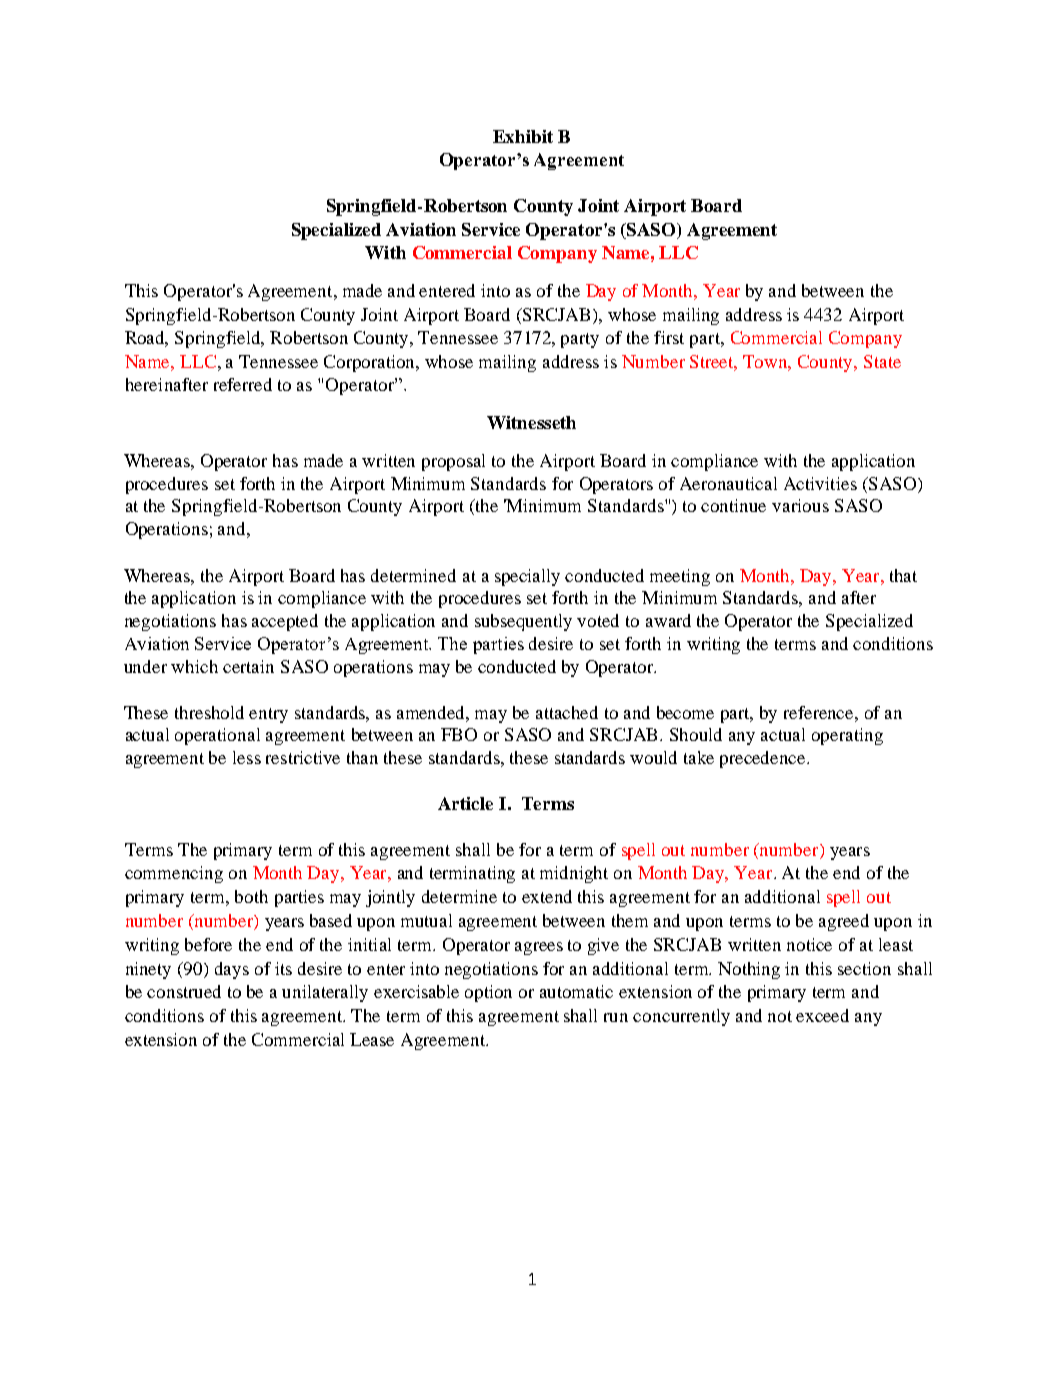 The height and width of the screenshot is (1376, 1063). What do you see at coordinates (184, 991) in the screenshot?
I see `construed` at bounding box center [184, 991].
